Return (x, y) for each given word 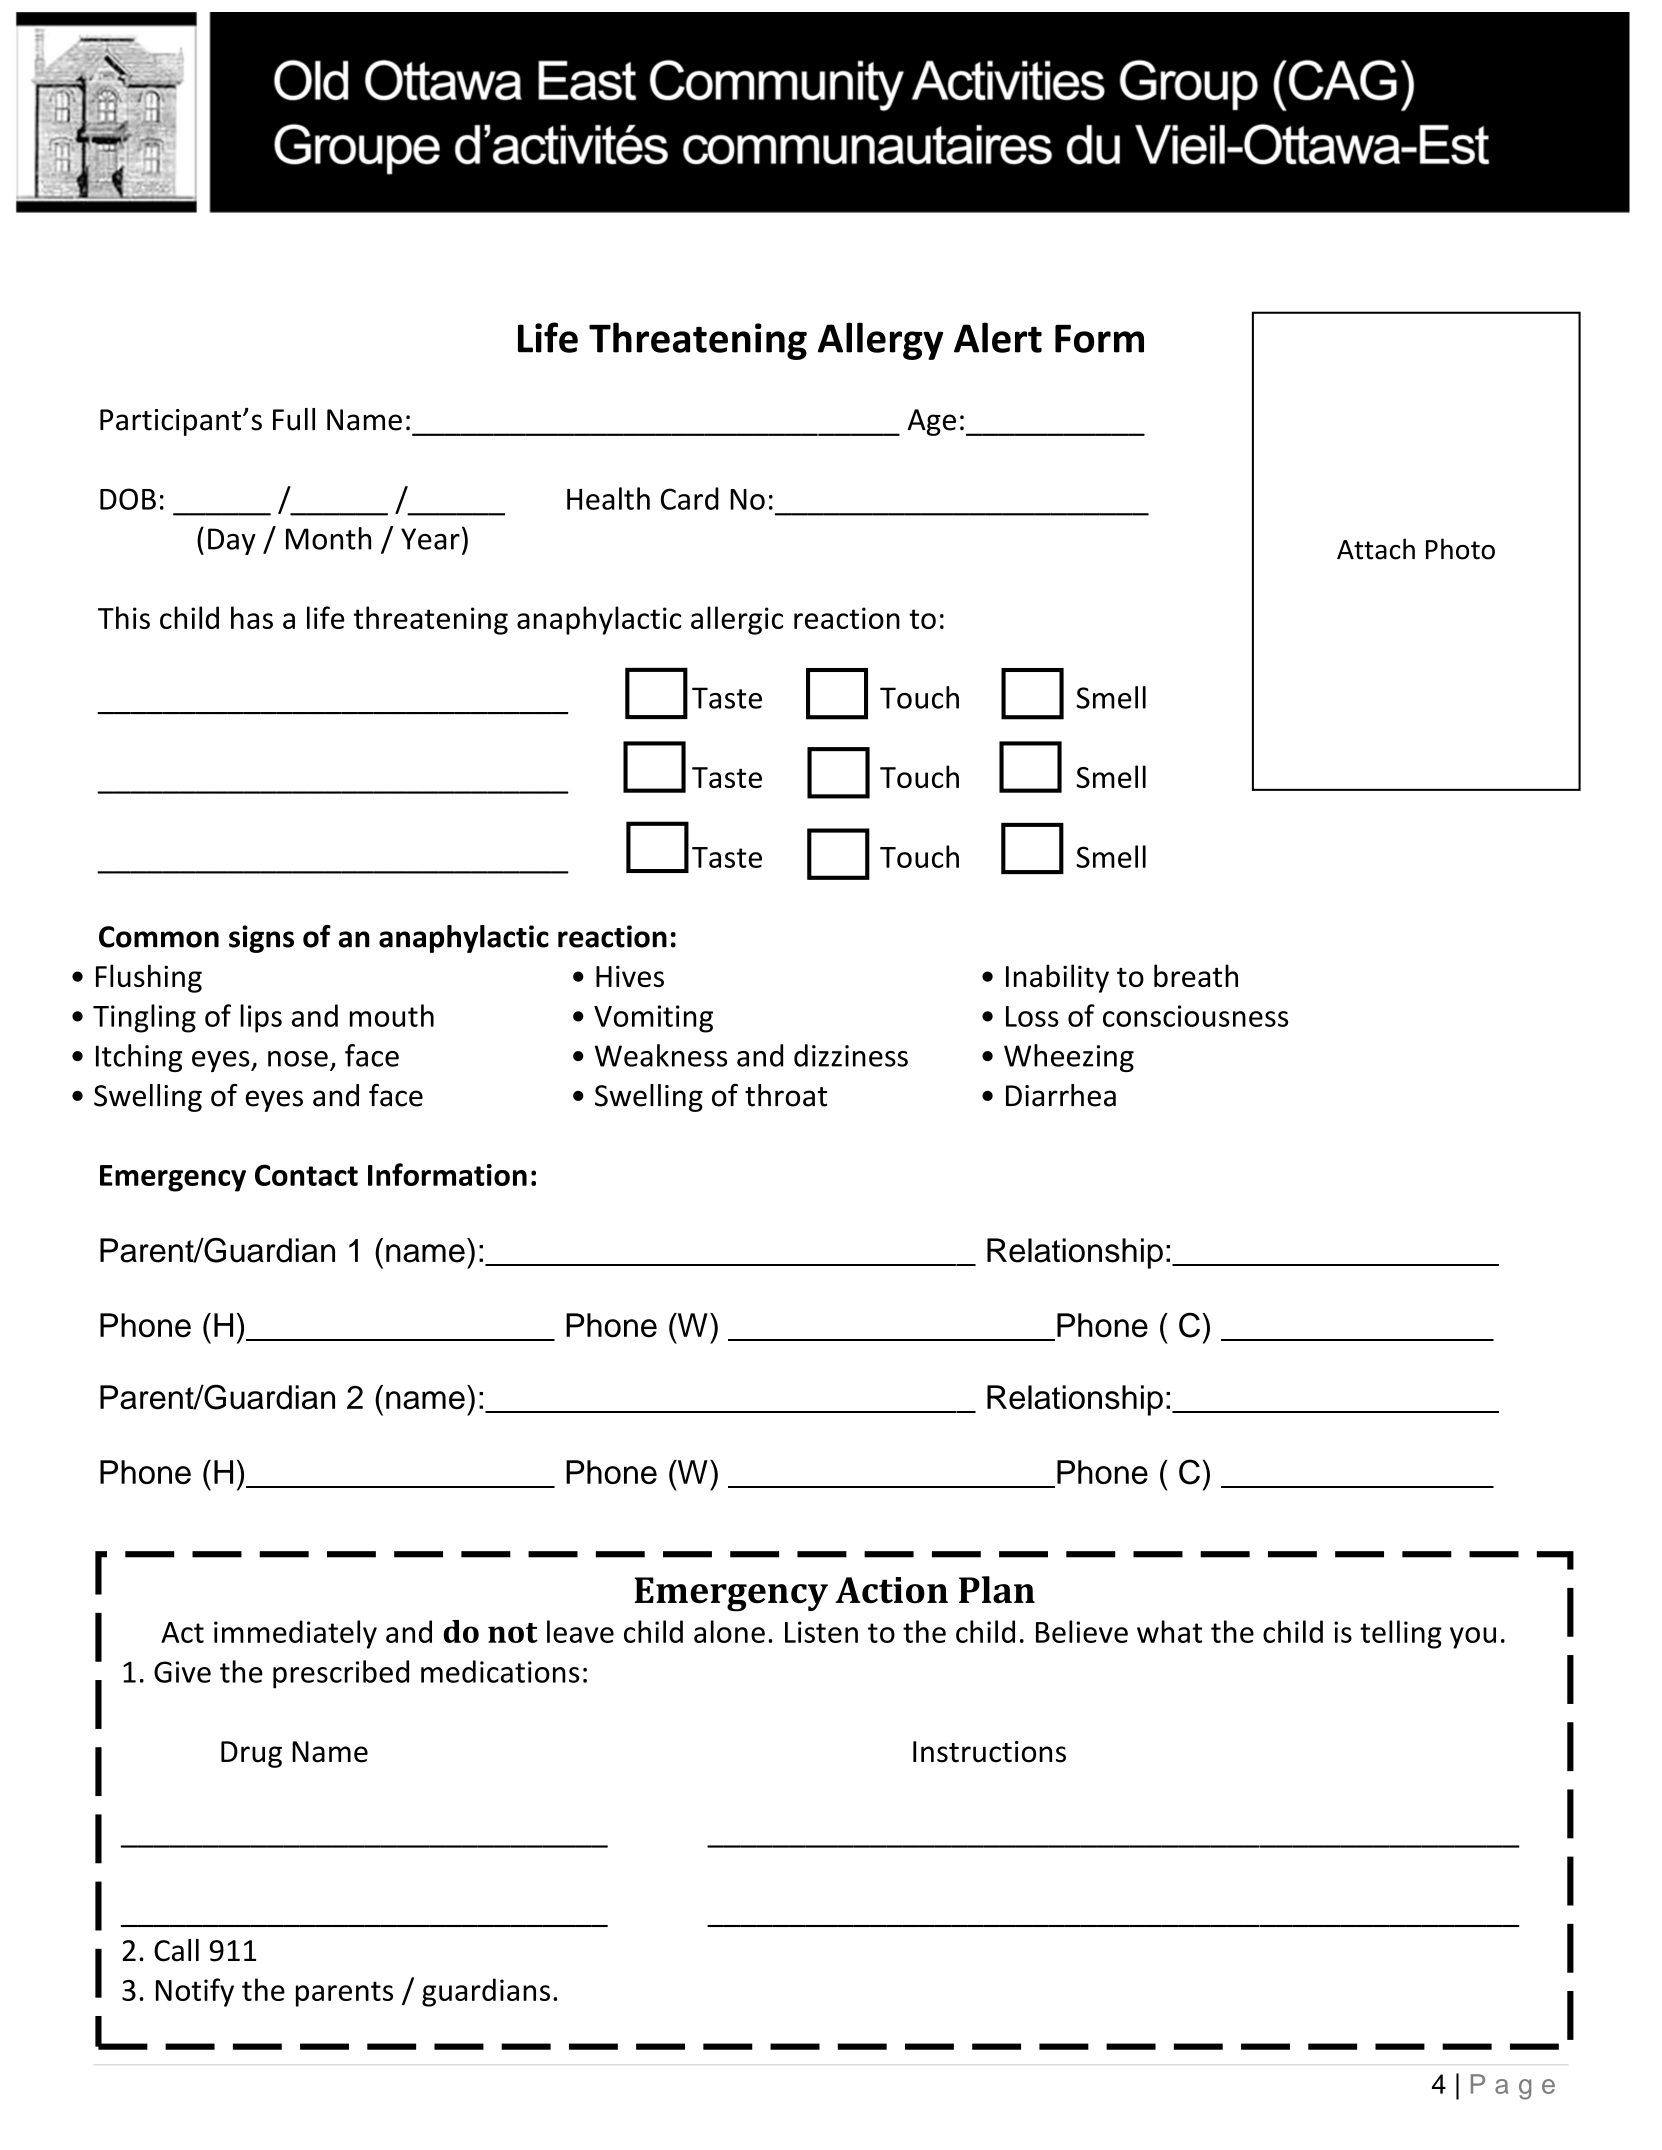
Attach (1376, 549)
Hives (630, 976)
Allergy (880, 341)
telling (1401, 1634)
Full (294, 419)
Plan (997, 1590)
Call (176, 1950)
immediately (295, 1634)
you (1473, 1638)
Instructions (989, 1752)
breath (1196, 975)
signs (261, 939)
